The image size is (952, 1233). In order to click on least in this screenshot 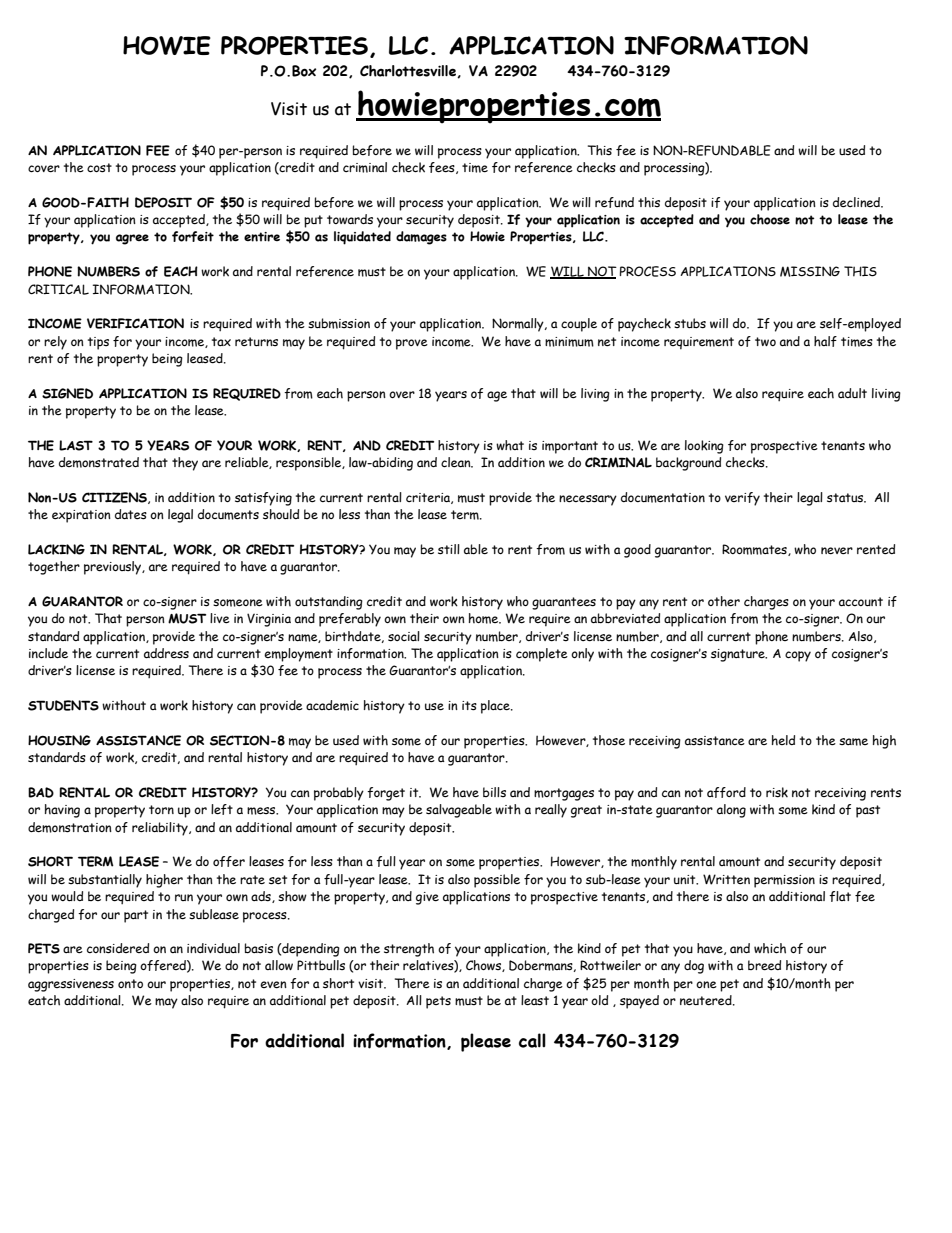, I will do `click(535, 1000)`.
